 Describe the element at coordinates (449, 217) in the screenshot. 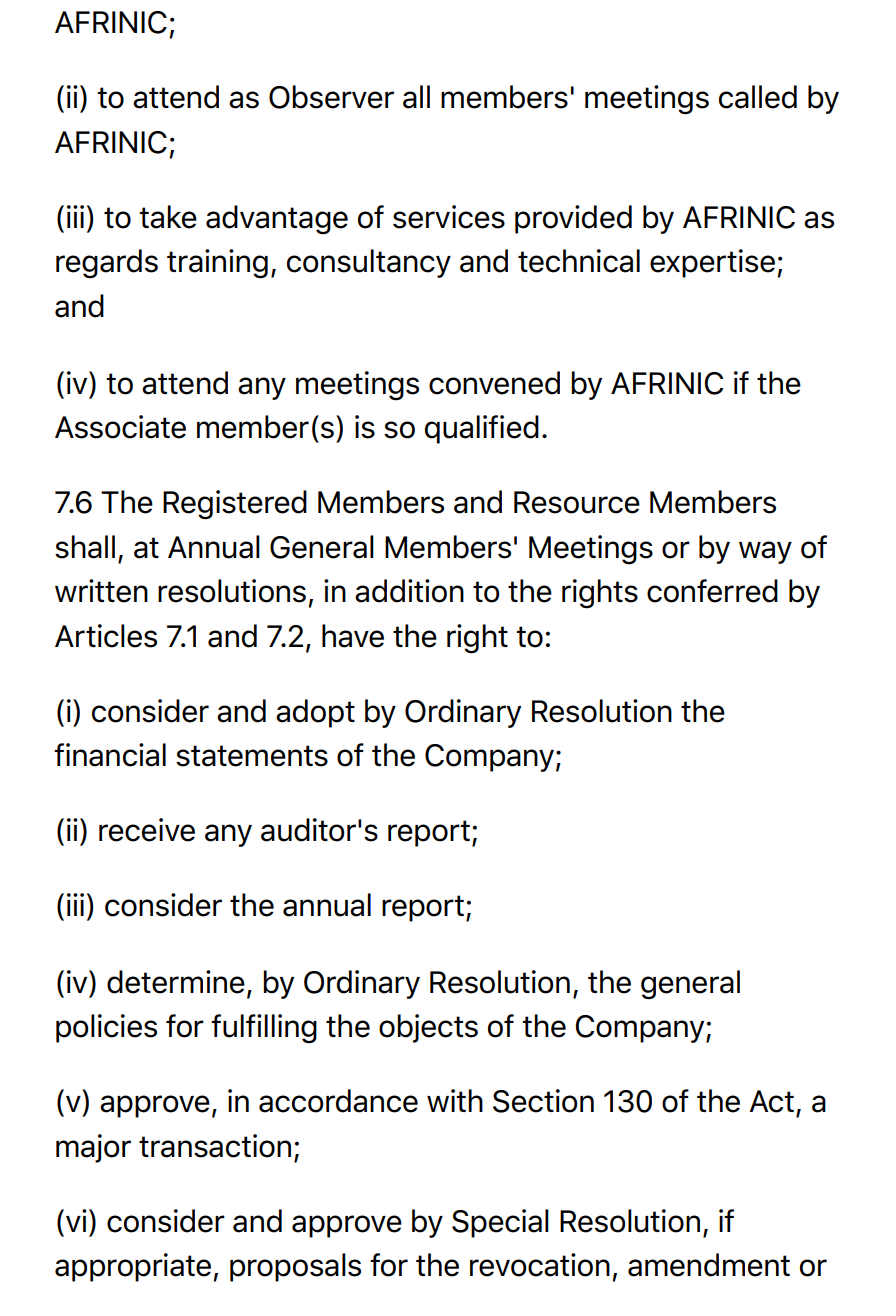

I see `services` at that location.
